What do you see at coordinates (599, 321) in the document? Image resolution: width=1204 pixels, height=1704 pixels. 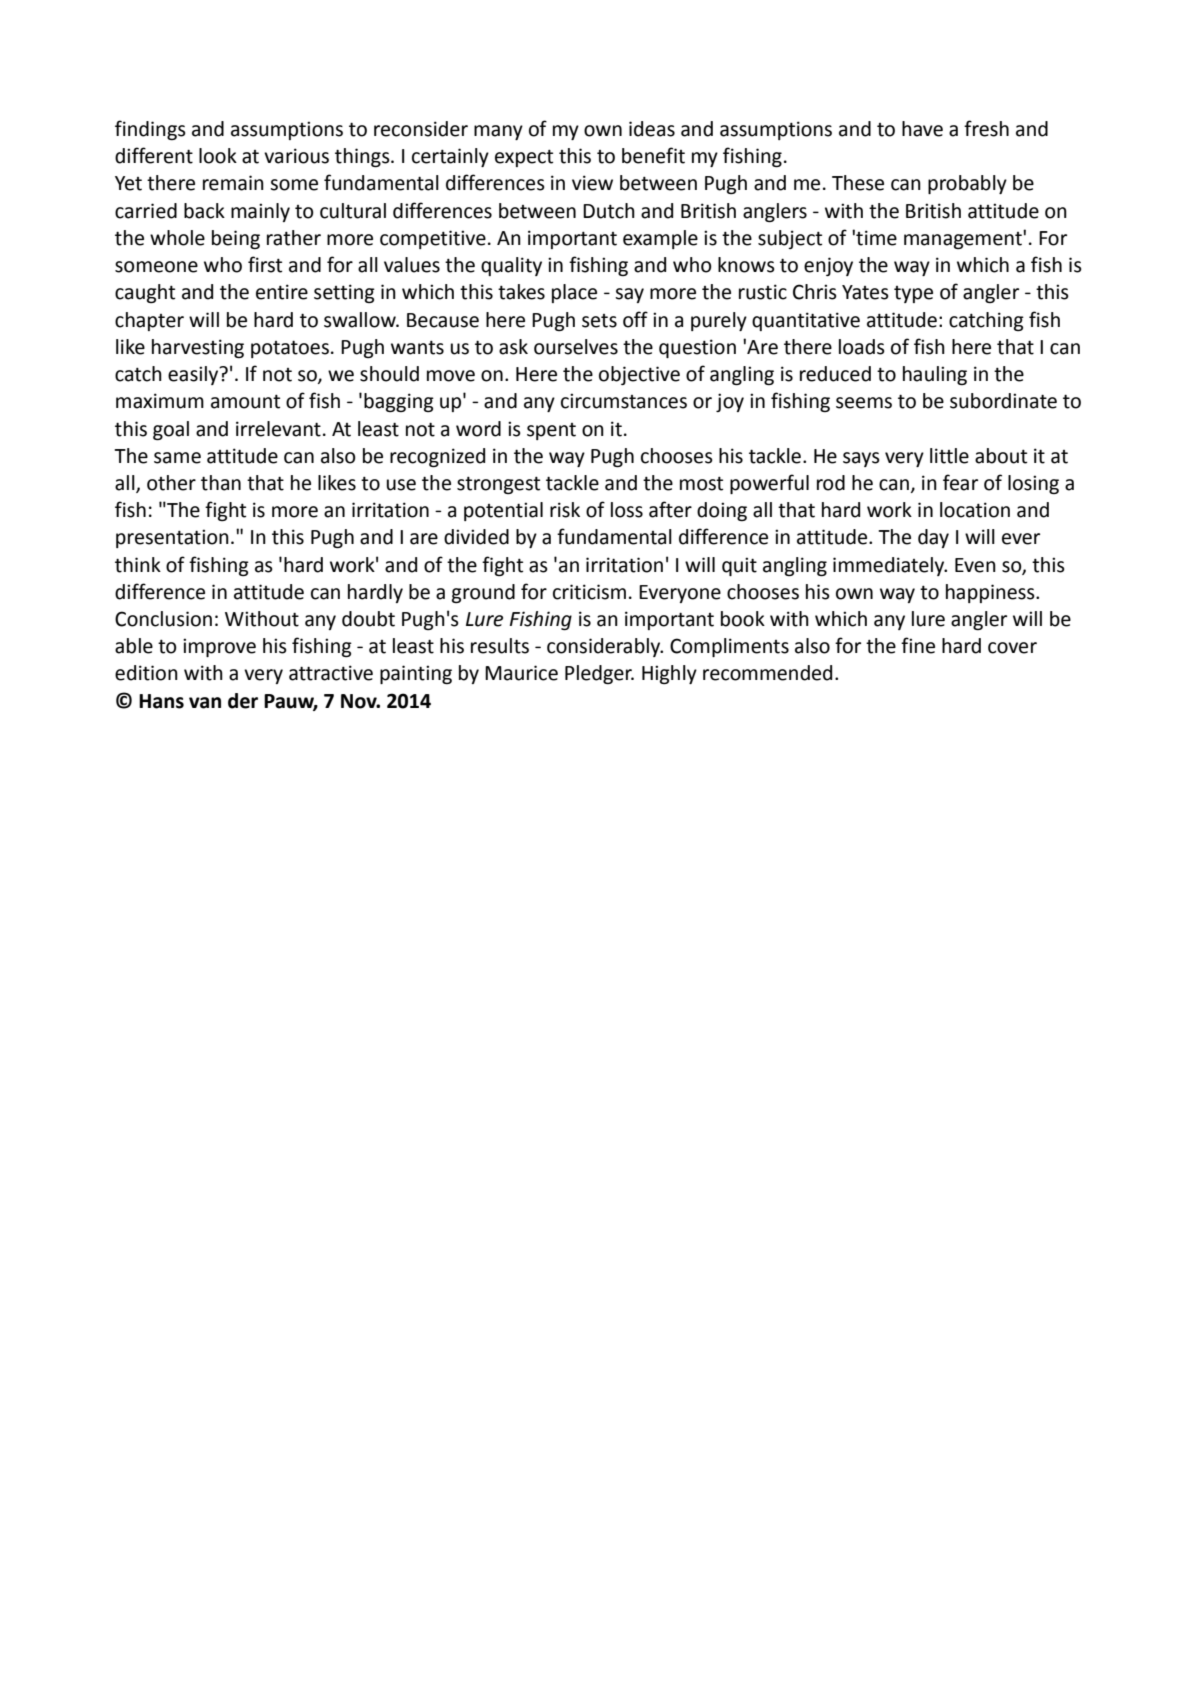 I see `sets` at bounding box center [599, 321].
